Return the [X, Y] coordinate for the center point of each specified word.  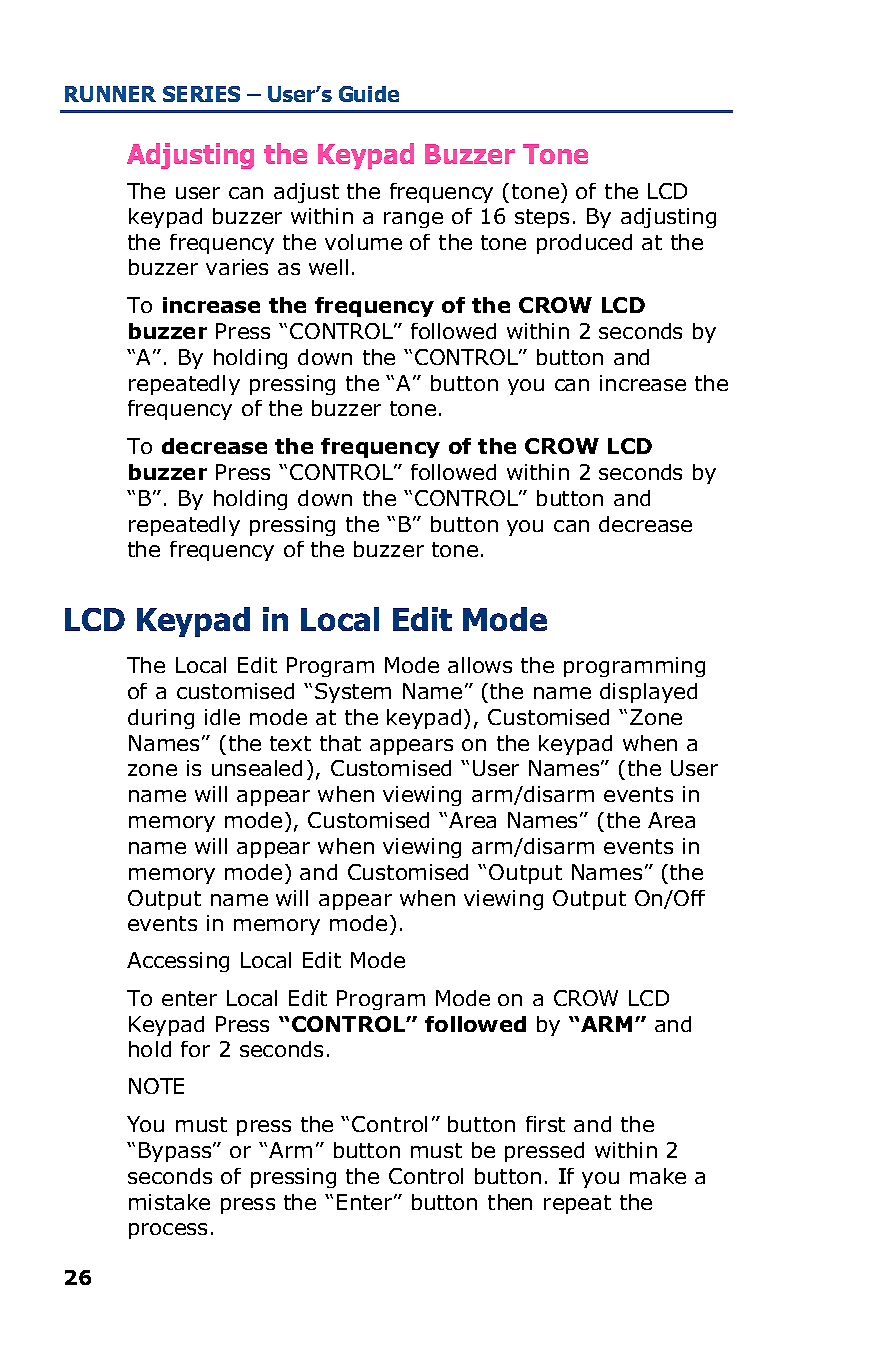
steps [542, 218]
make [658, 1176]
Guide [369, 94]
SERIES [201, 94]
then [510, 1202]
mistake [169, 1202]
